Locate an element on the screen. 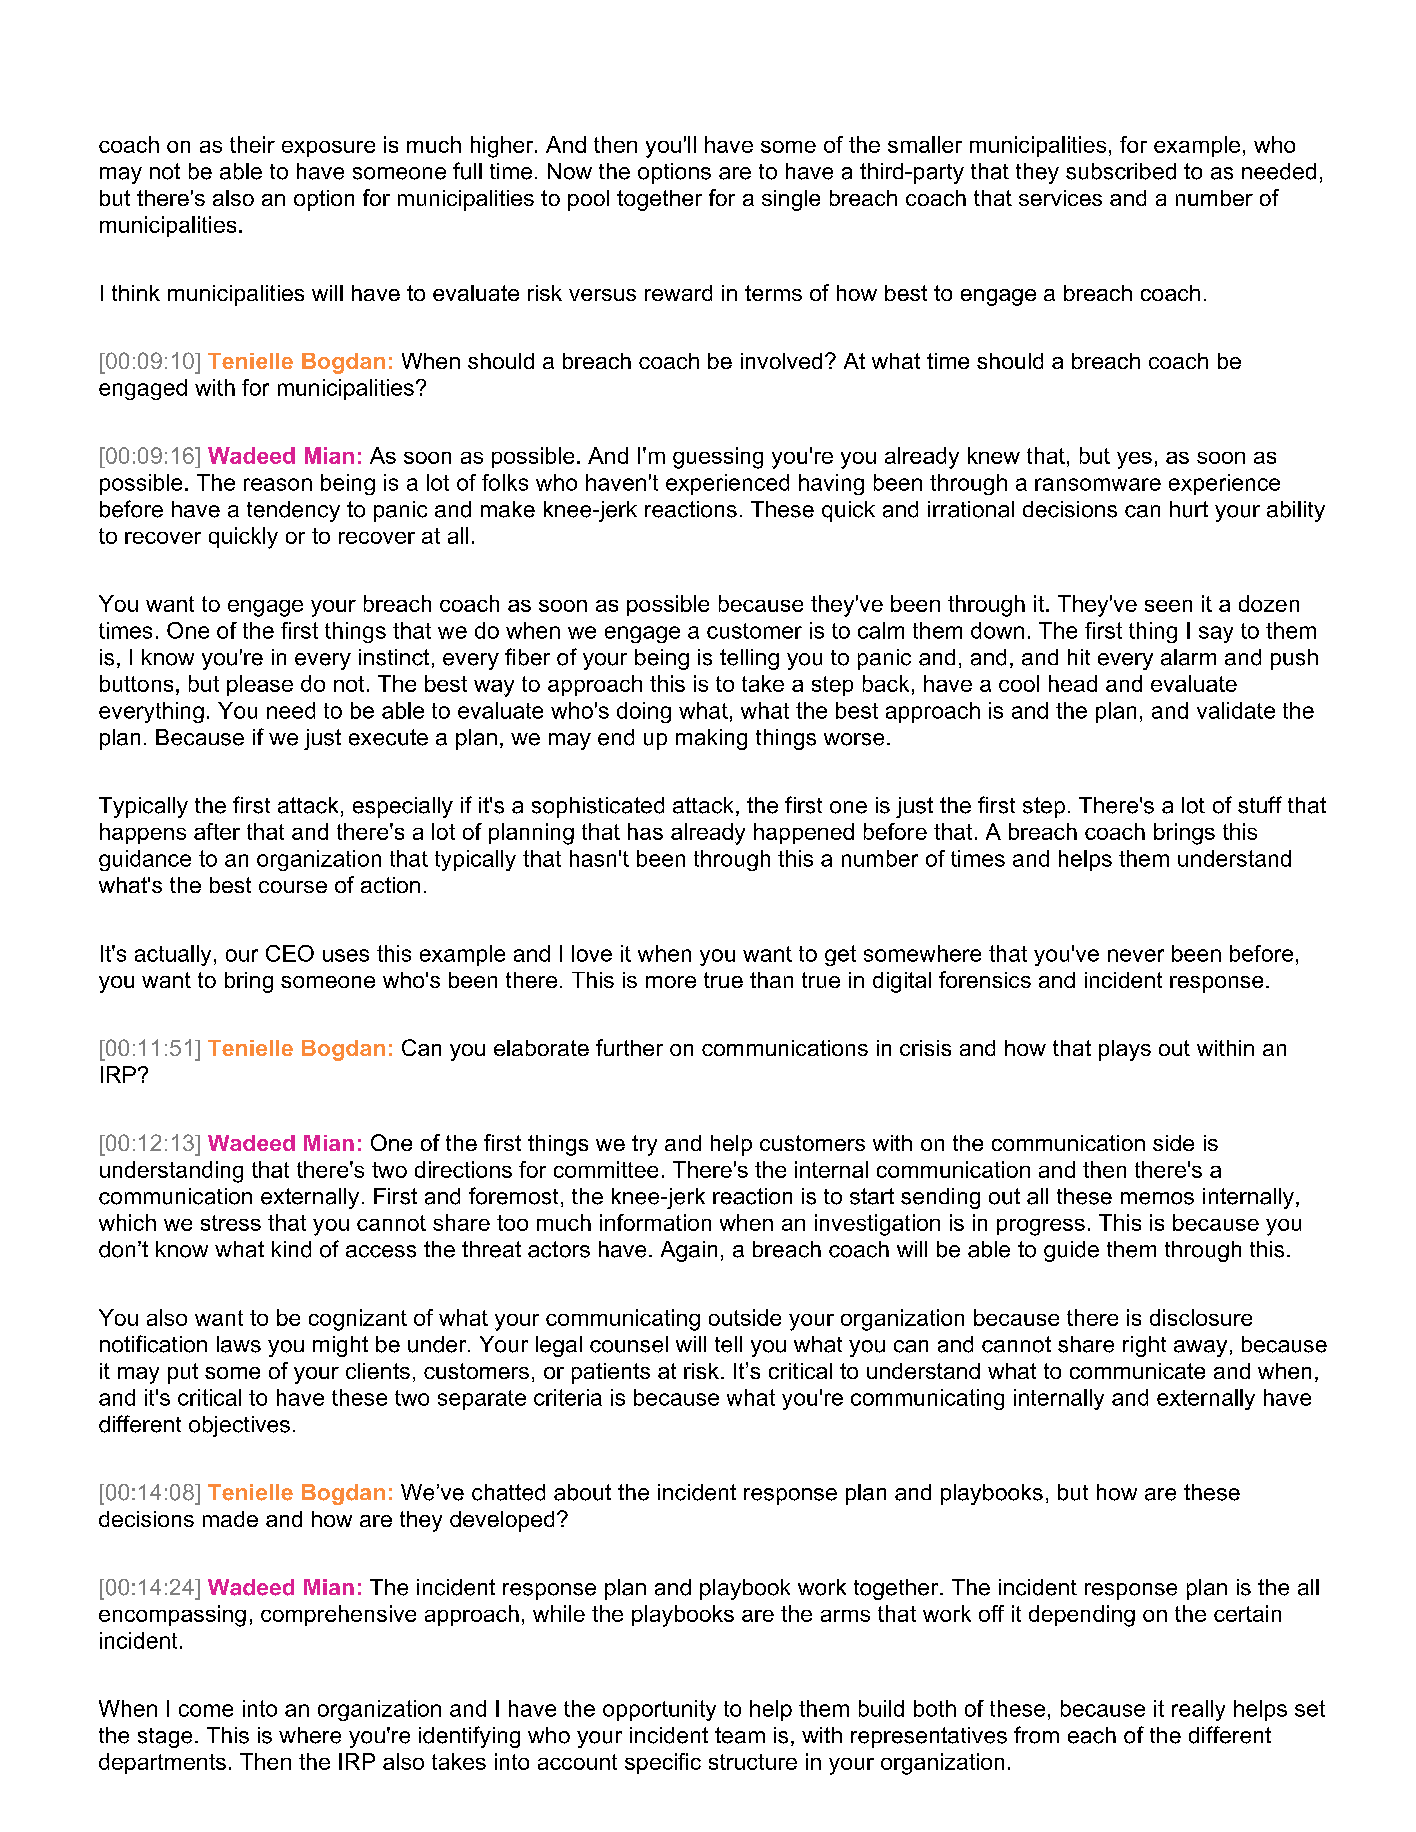 The height and width of the screenshot is (1832, 1416). subscribed is located at coordinates (1121, 171).
